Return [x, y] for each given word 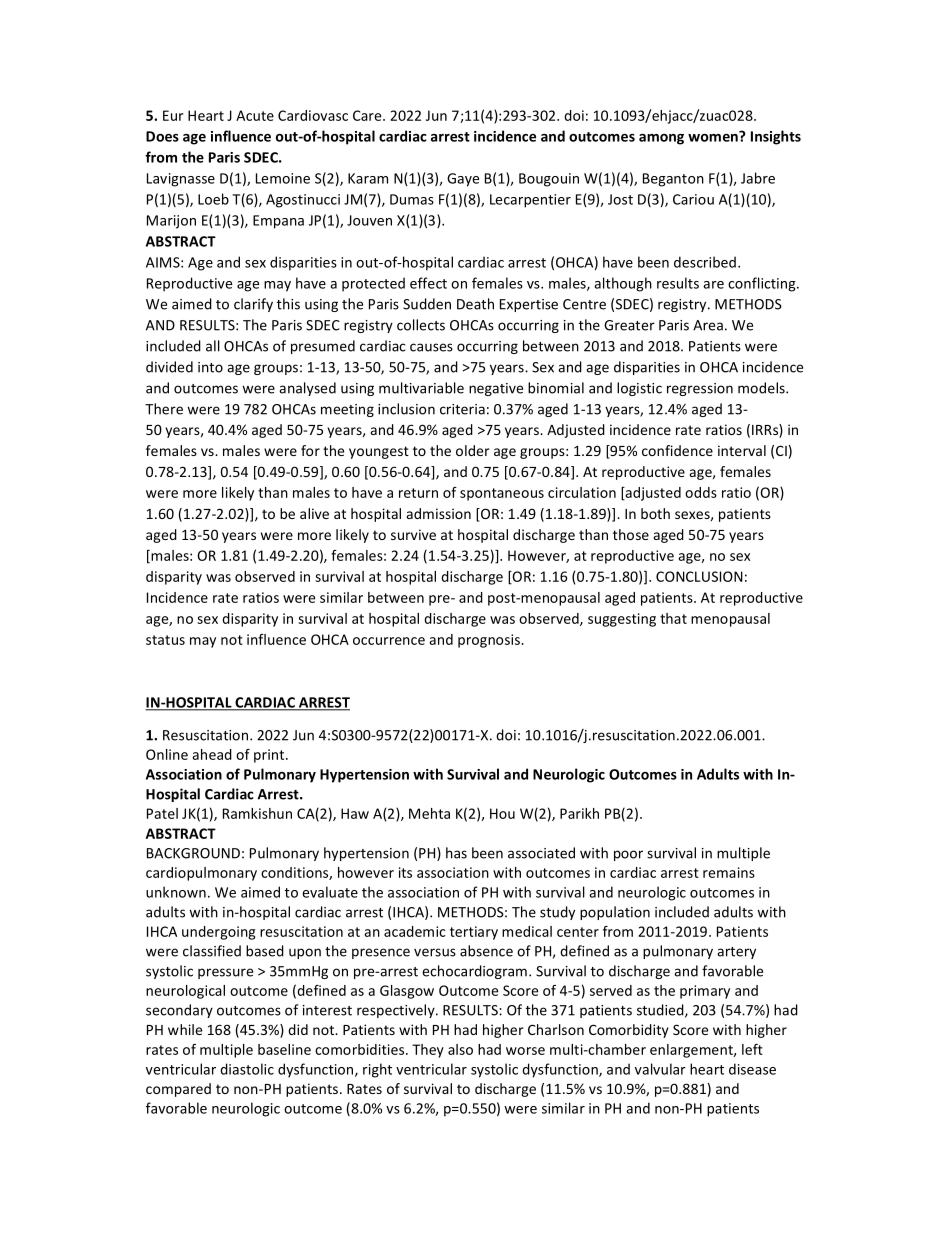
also [460, 1049]
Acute [255, 115]
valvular [660, 1069]
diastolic [247, 1069]
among [661, 139]
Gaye [463, 180]
